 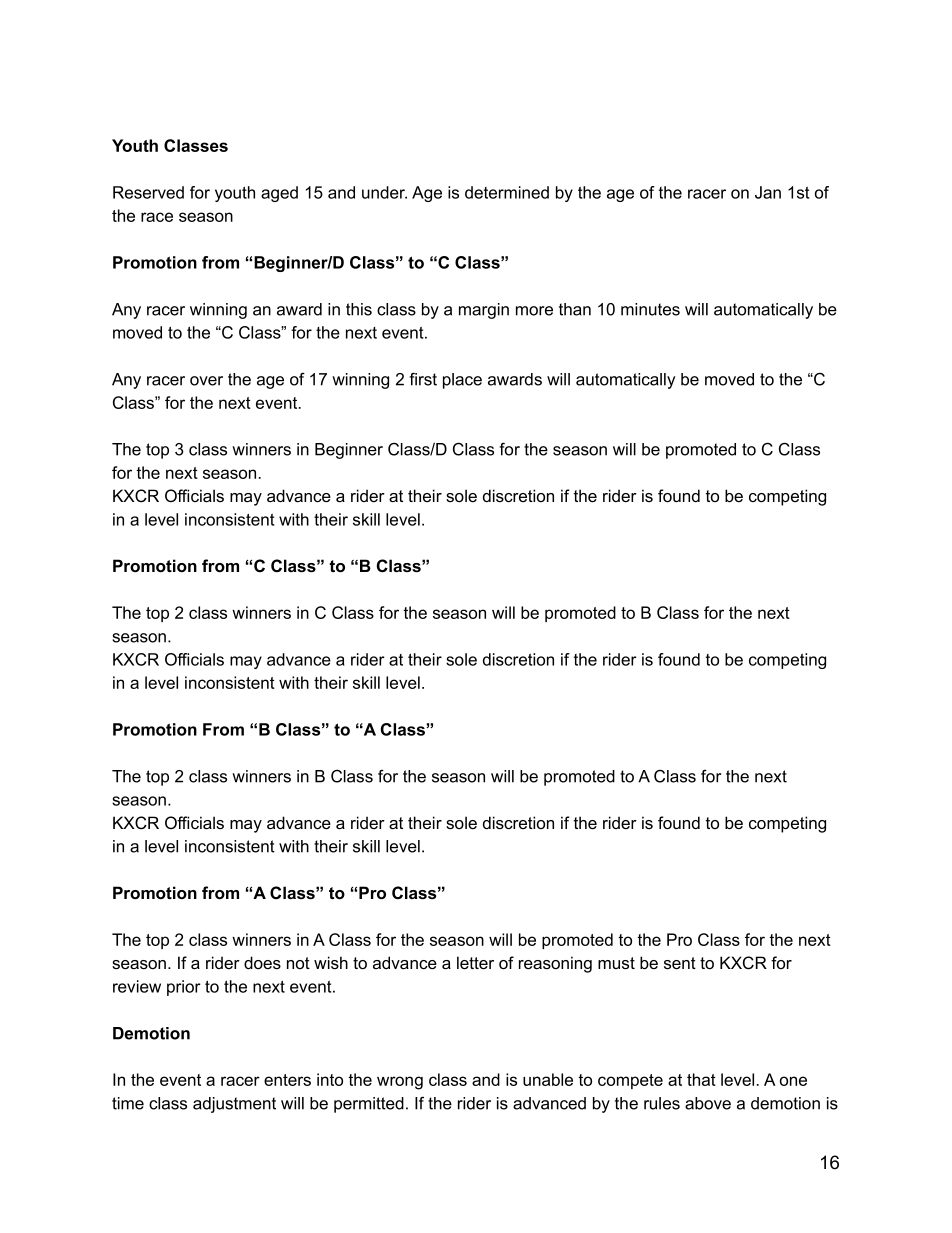 I want to click on Reserved, so click(x=148, y=192).
